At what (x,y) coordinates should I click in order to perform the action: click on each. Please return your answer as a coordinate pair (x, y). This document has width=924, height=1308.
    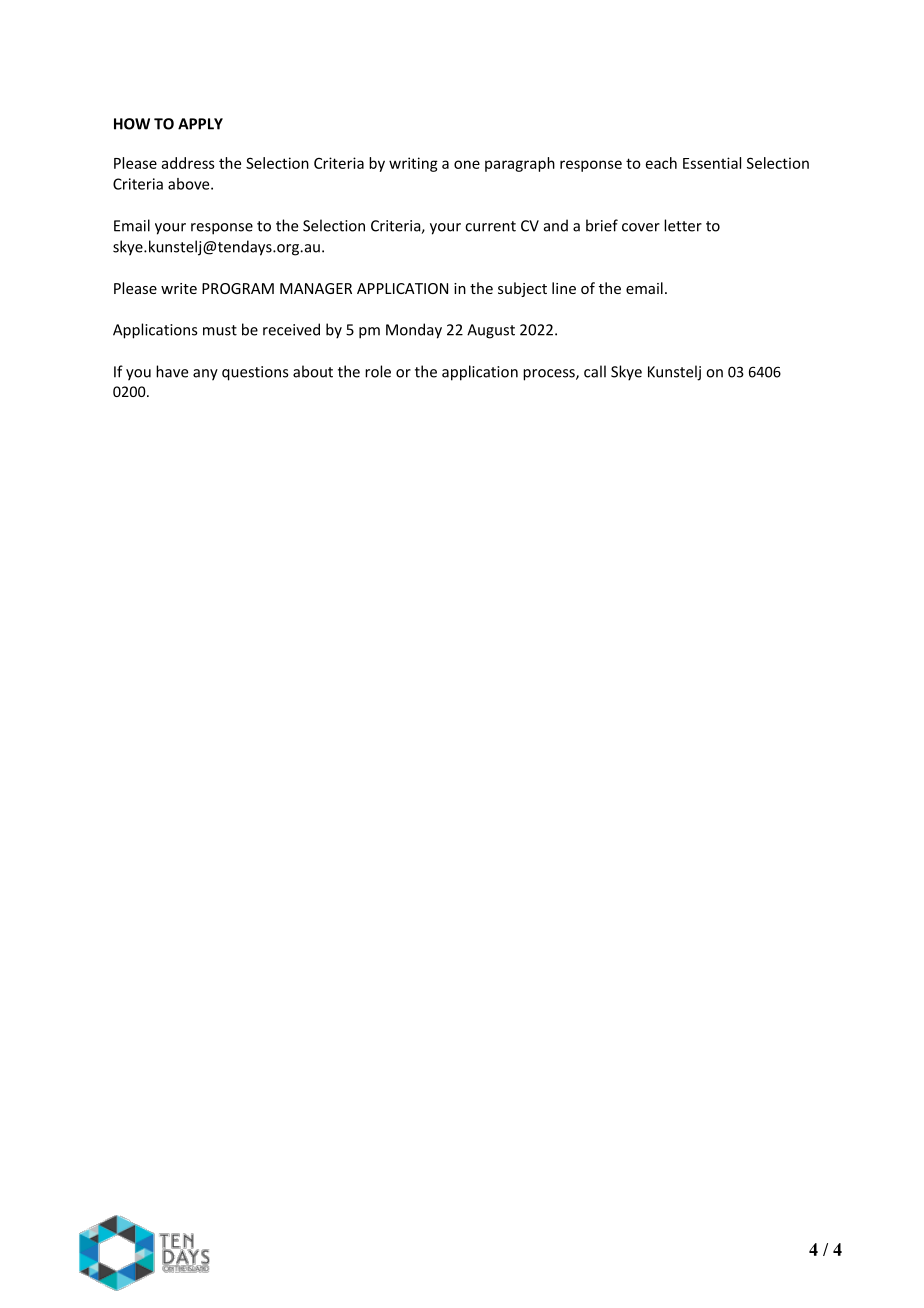
    Looking at the image, I should click on (661, 163).
